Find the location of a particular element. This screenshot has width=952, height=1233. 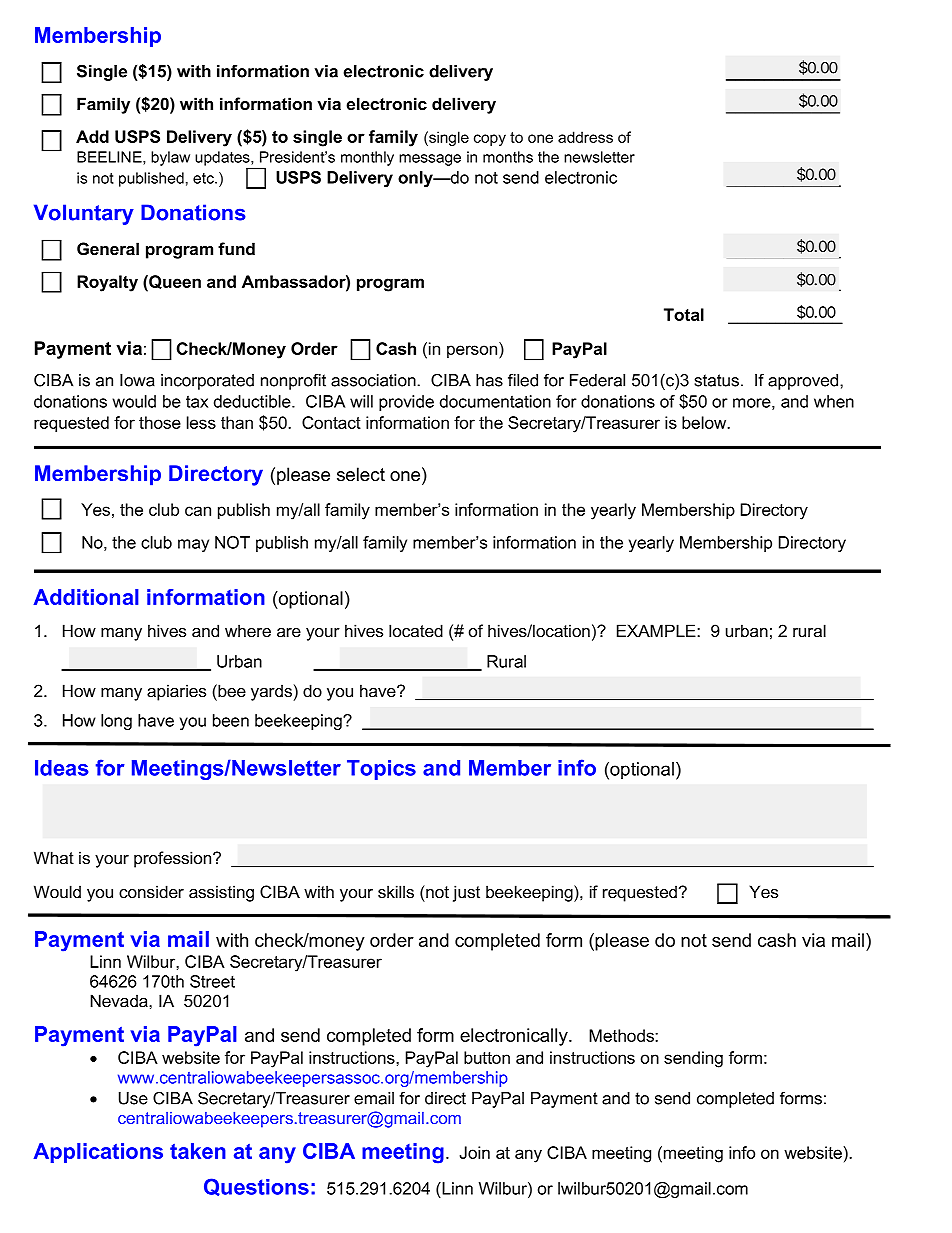

Applications is located at coordinates (98, 1153).
